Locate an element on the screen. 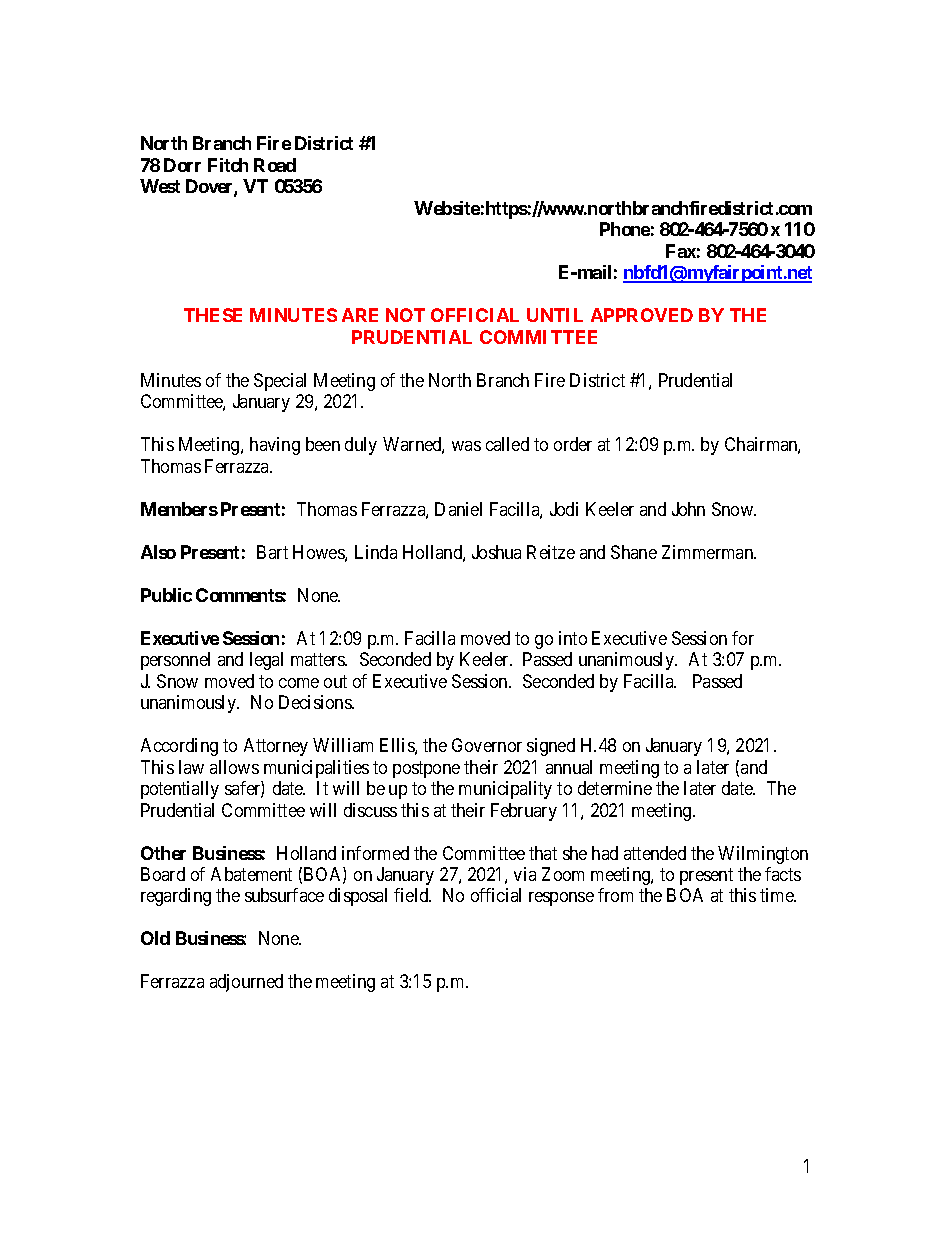 The image size is (952, 1233). Joshua is located at coordinates (496, 552).
